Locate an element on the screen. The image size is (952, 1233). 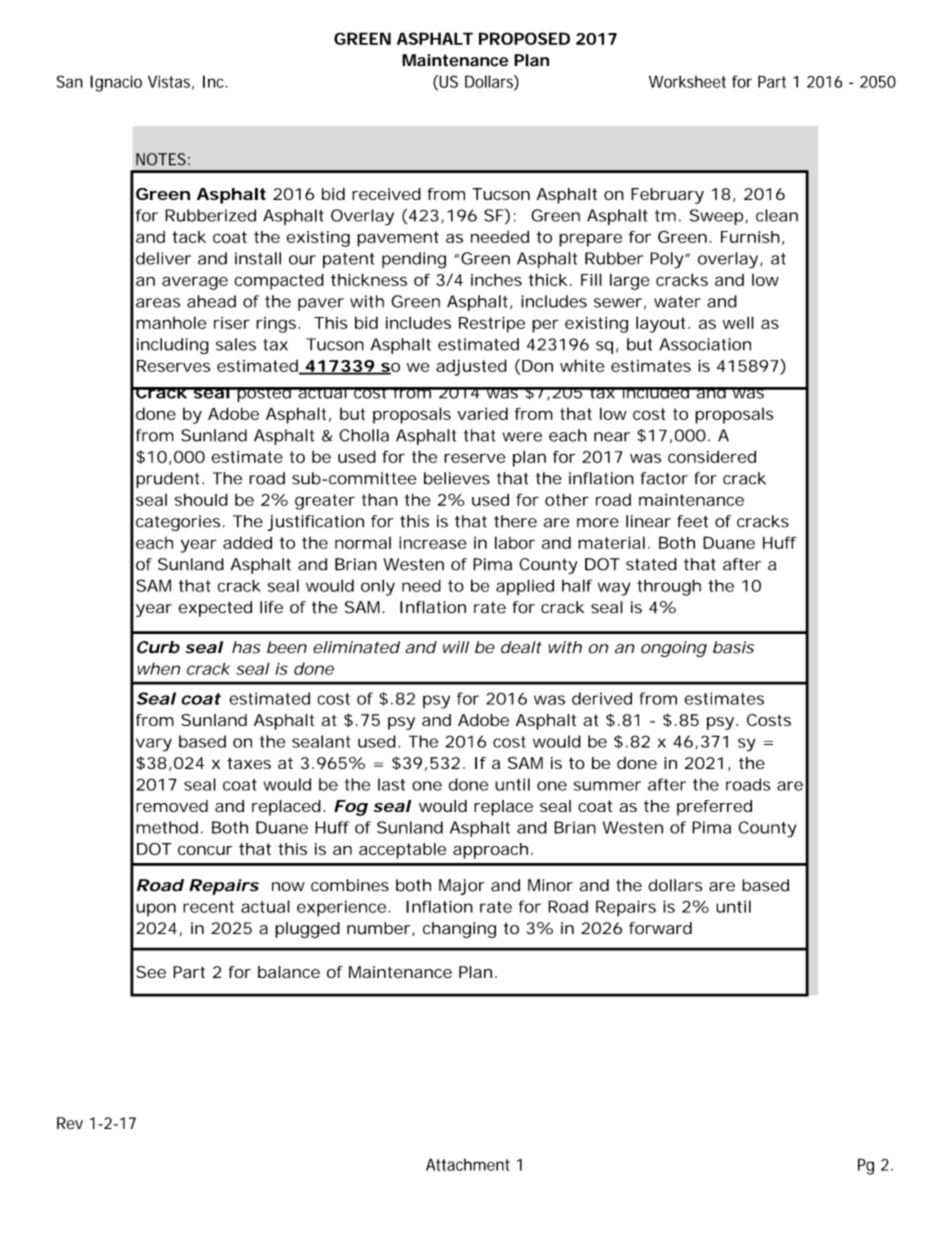
concur is located at coordinates (205, 850).
